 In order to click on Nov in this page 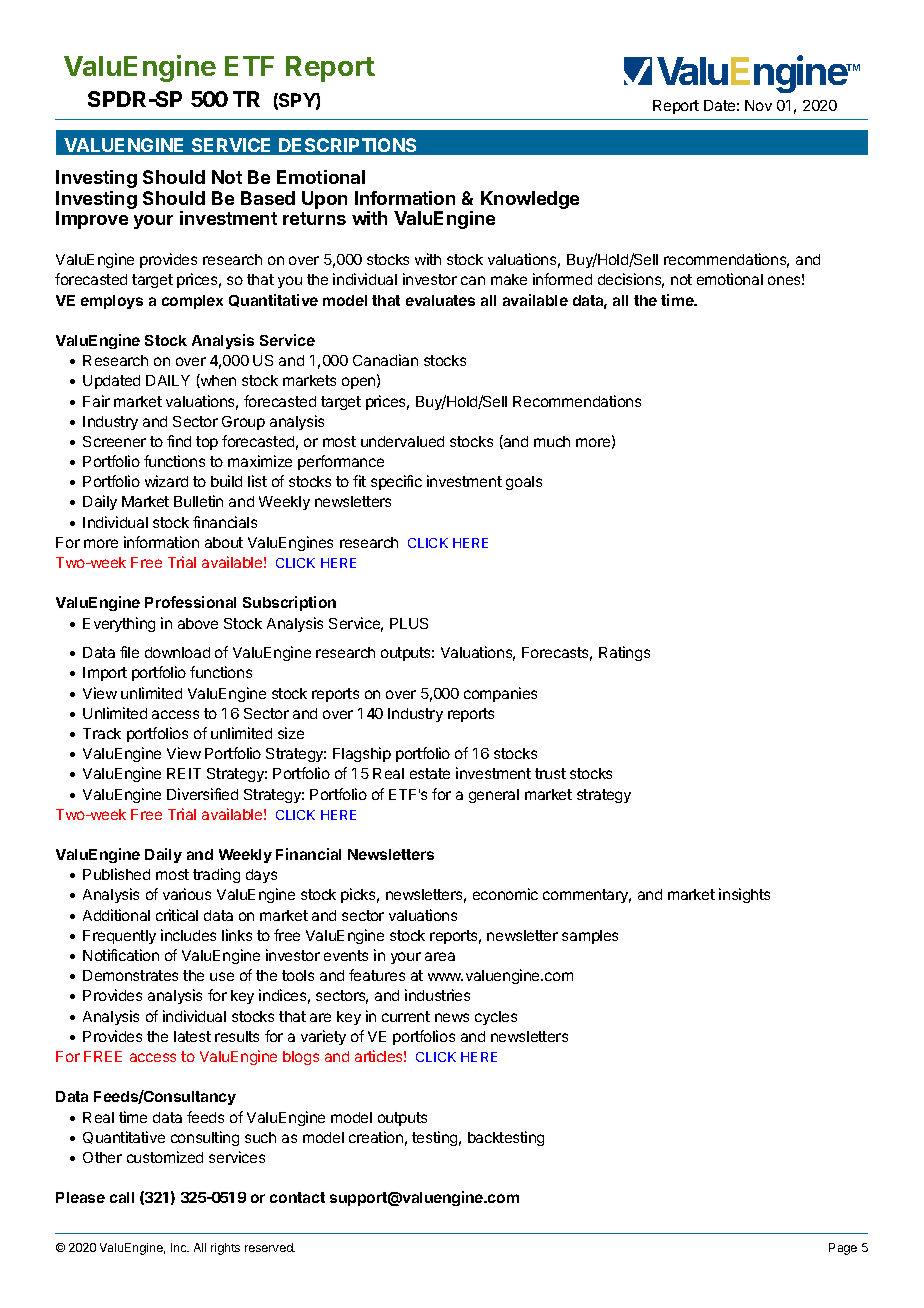, I will do `click(758, 105)`.
